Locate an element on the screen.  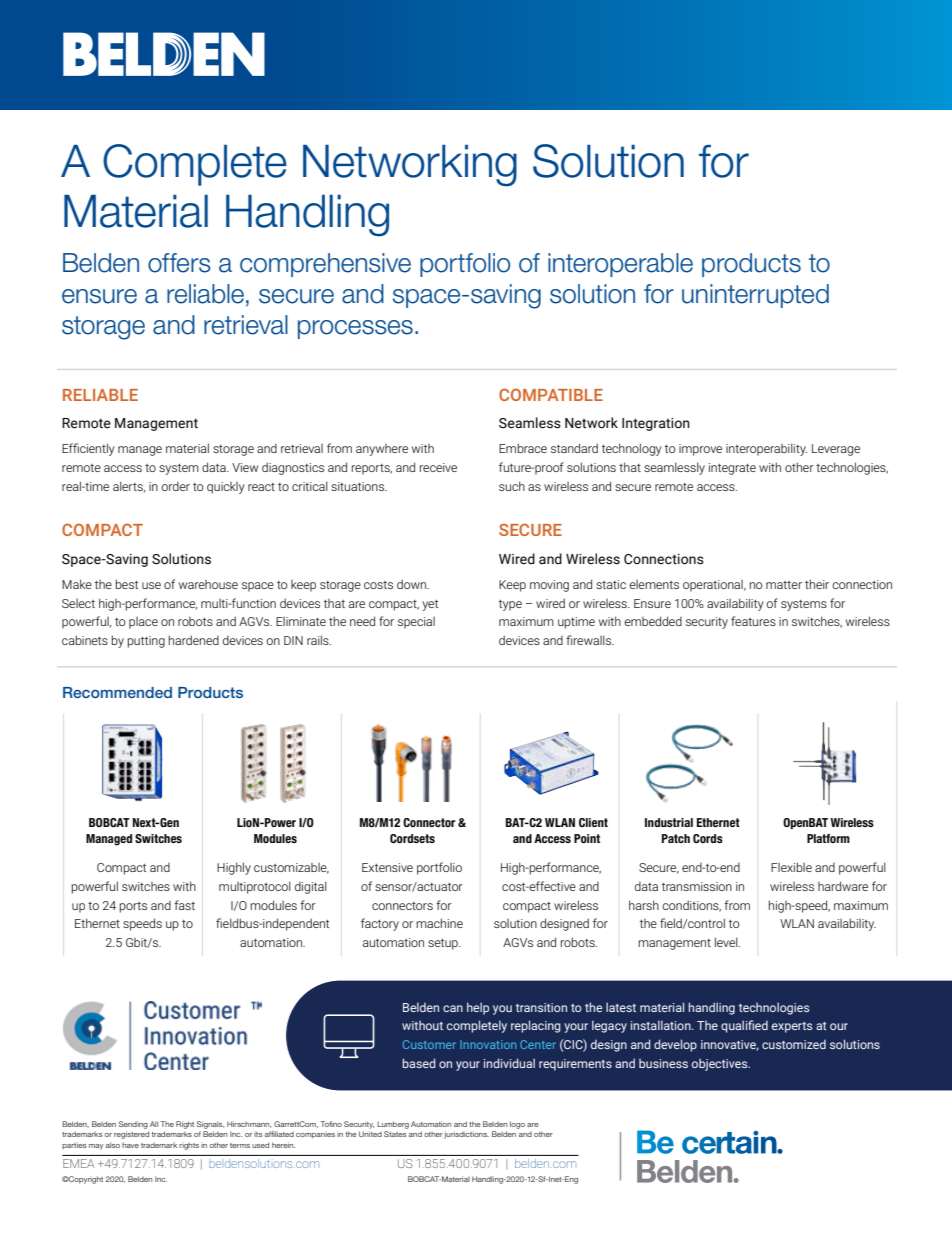
Extensive is located at coordinates (387, 867).
